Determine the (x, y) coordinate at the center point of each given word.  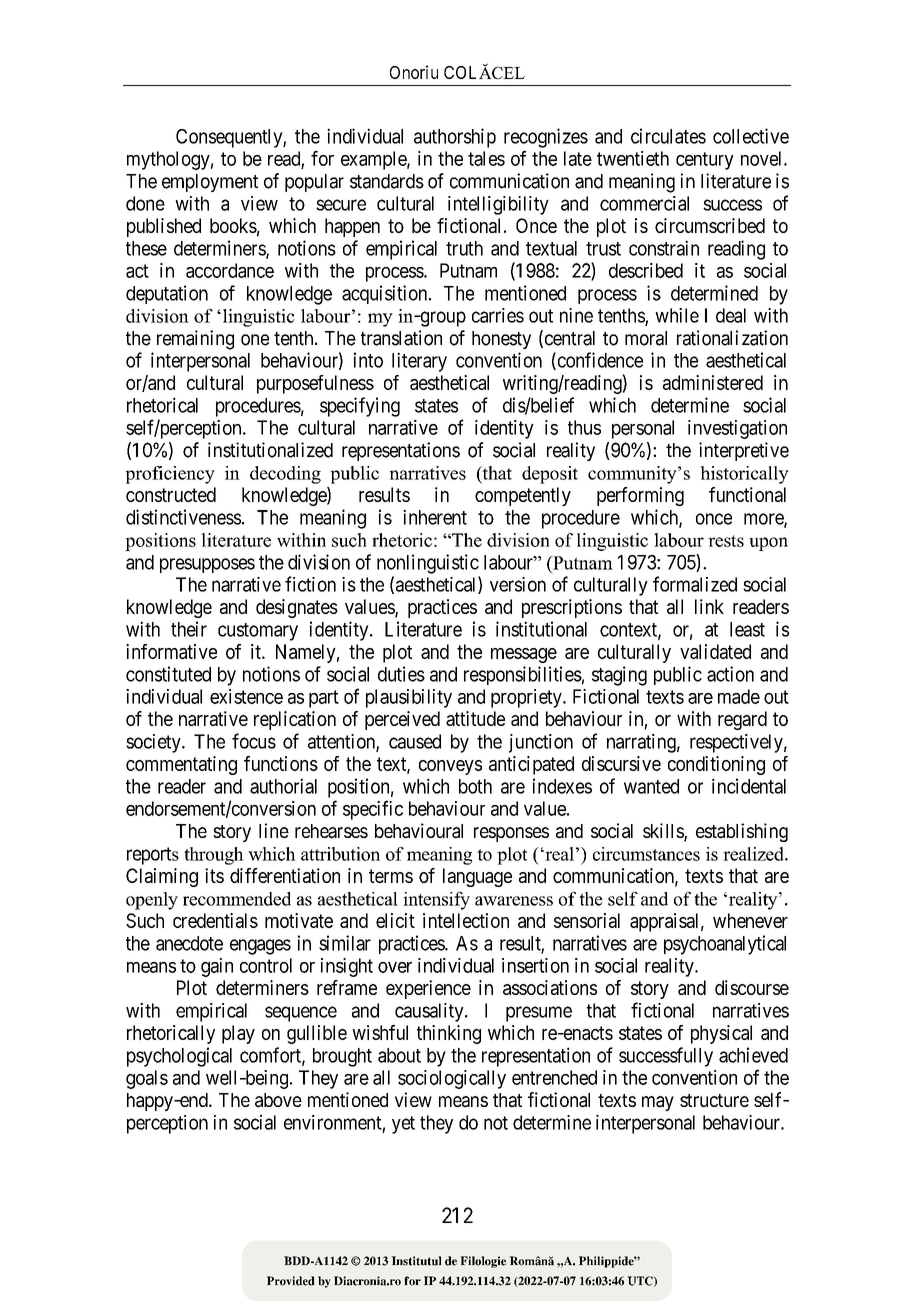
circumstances (646, 854)
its (214, 875)
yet (403, 1125)
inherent (435, 517)
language (477, 877)
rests (726, 541)
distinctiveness (183, 517)
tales (486, 158)
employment (210, 183)
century (705, 161)
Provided (291, 1281)
